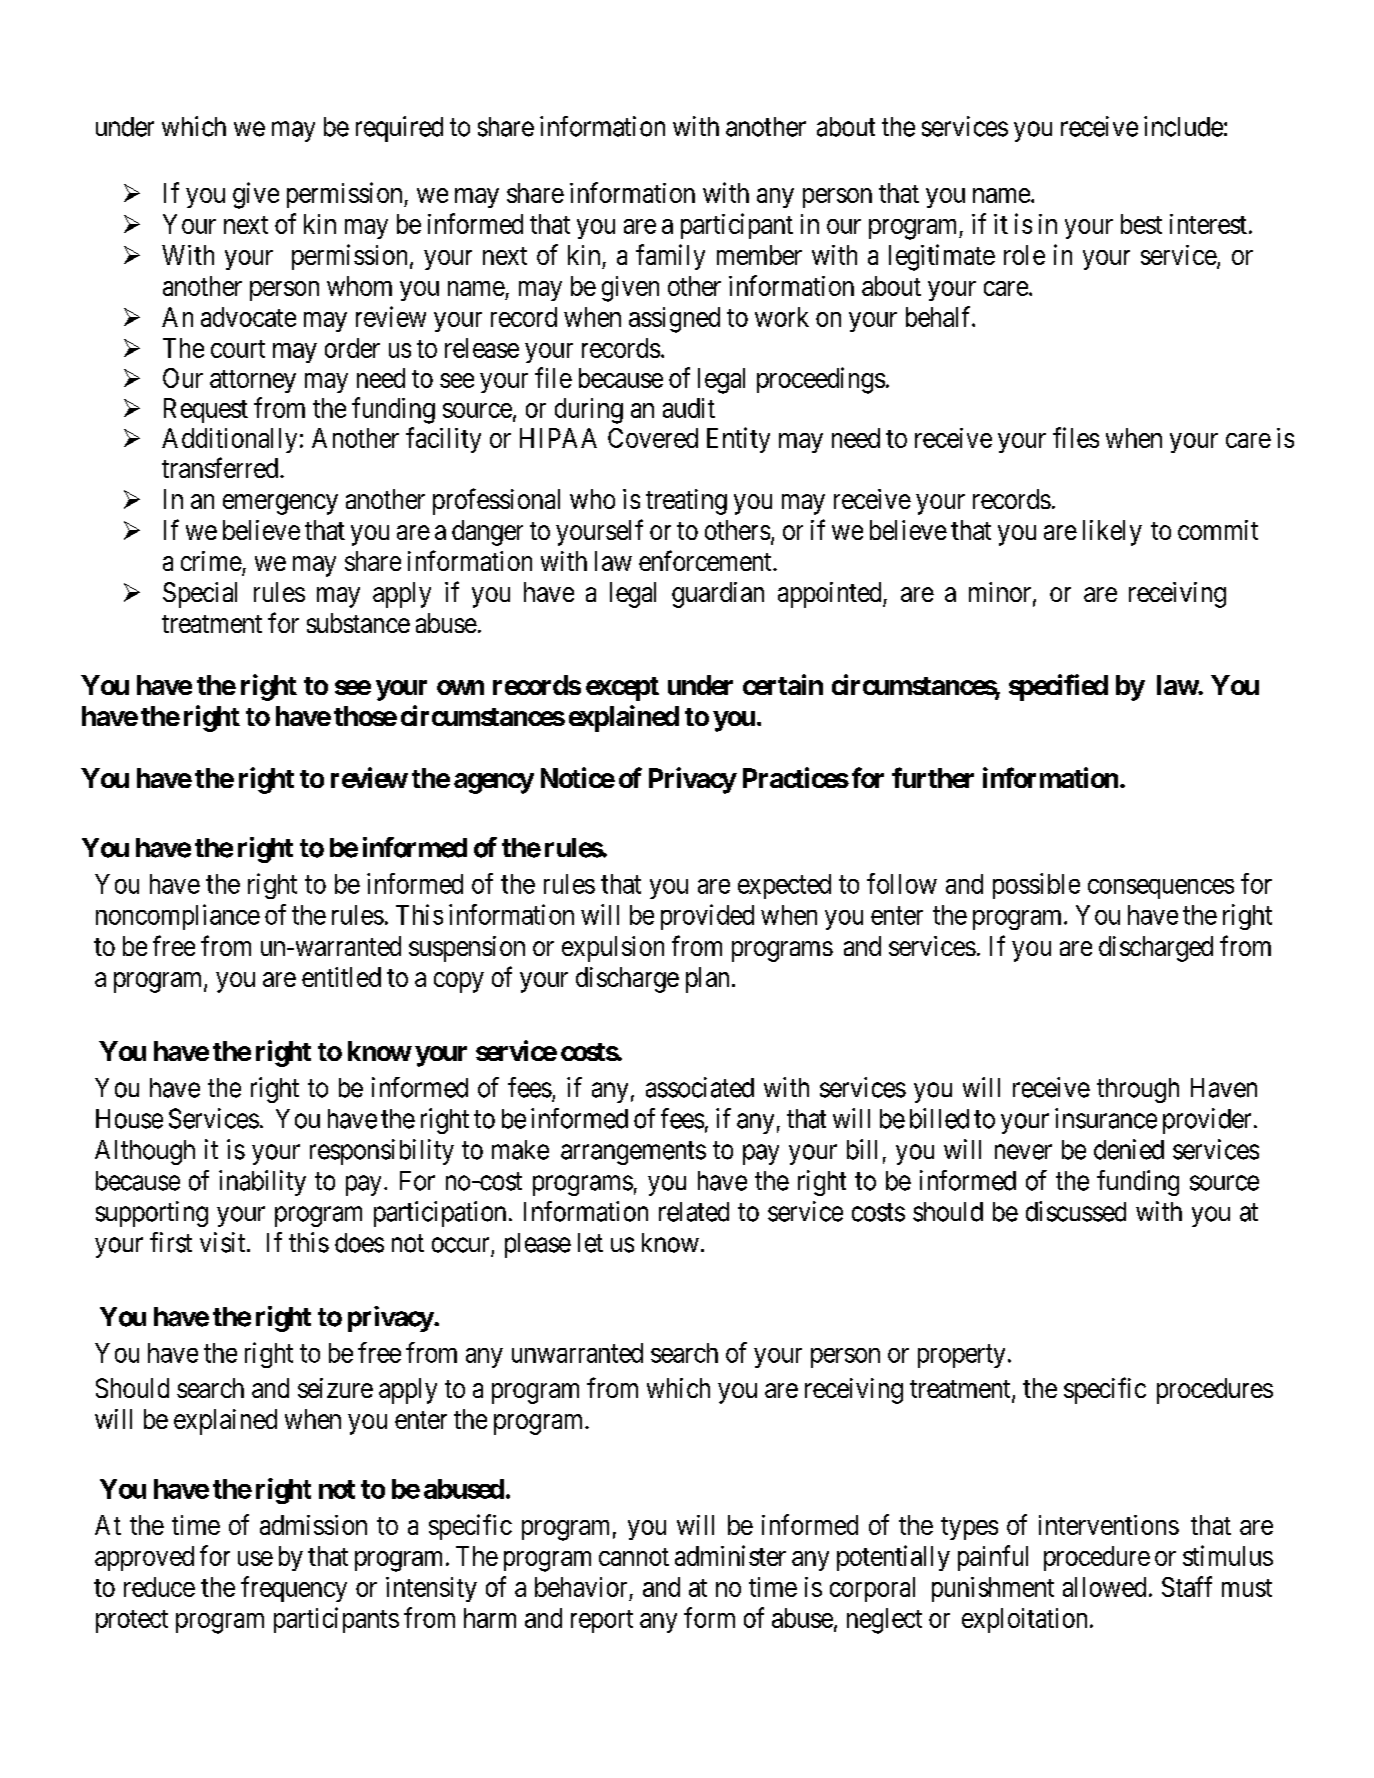 This document has width=1374, height=1778. I want to click on administer, so click(730, 1555).
